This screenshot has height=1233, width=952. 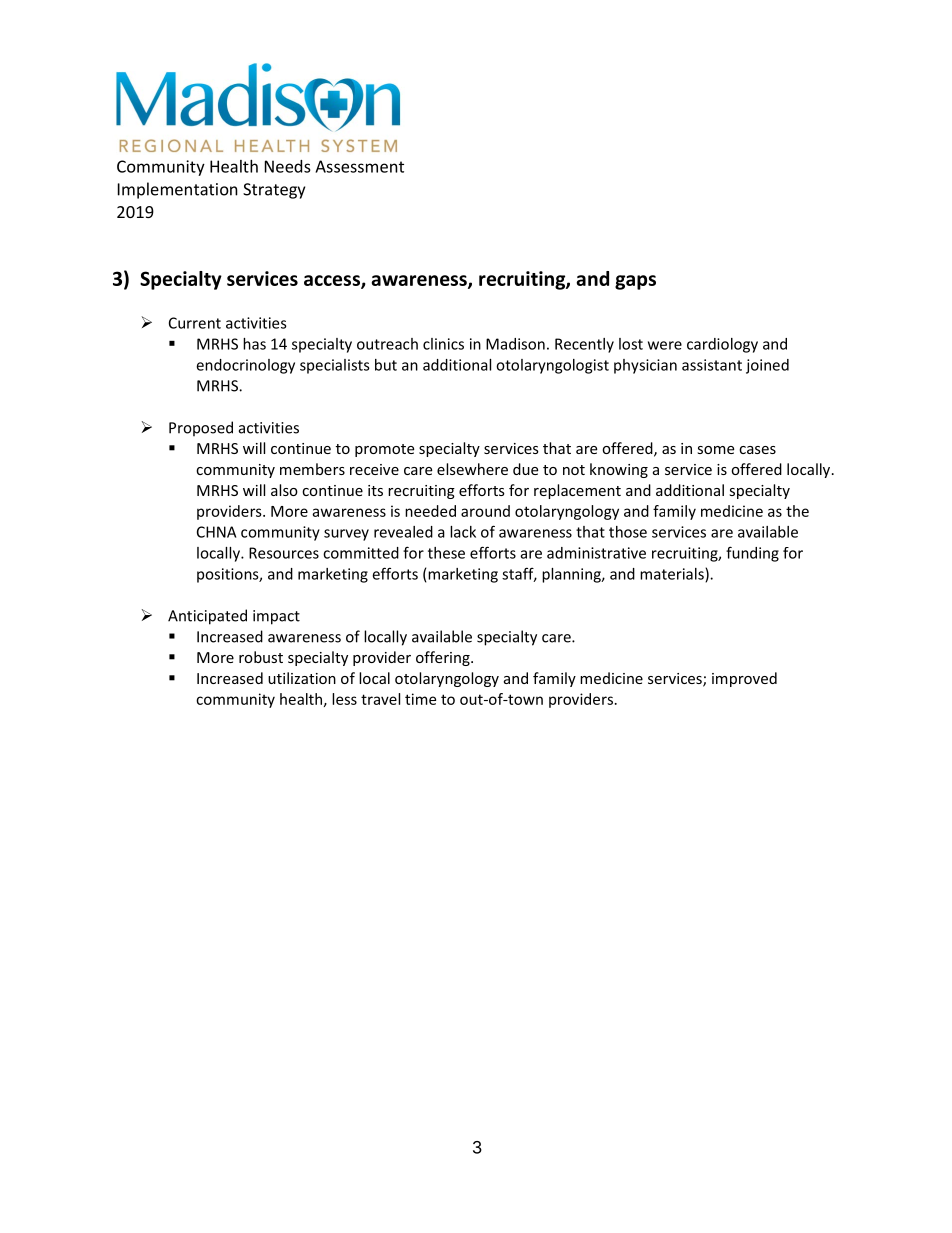 What do you see at coordinates (444, 658) in the screenshot?
I see `offering` at bounding box center [444, 658].
